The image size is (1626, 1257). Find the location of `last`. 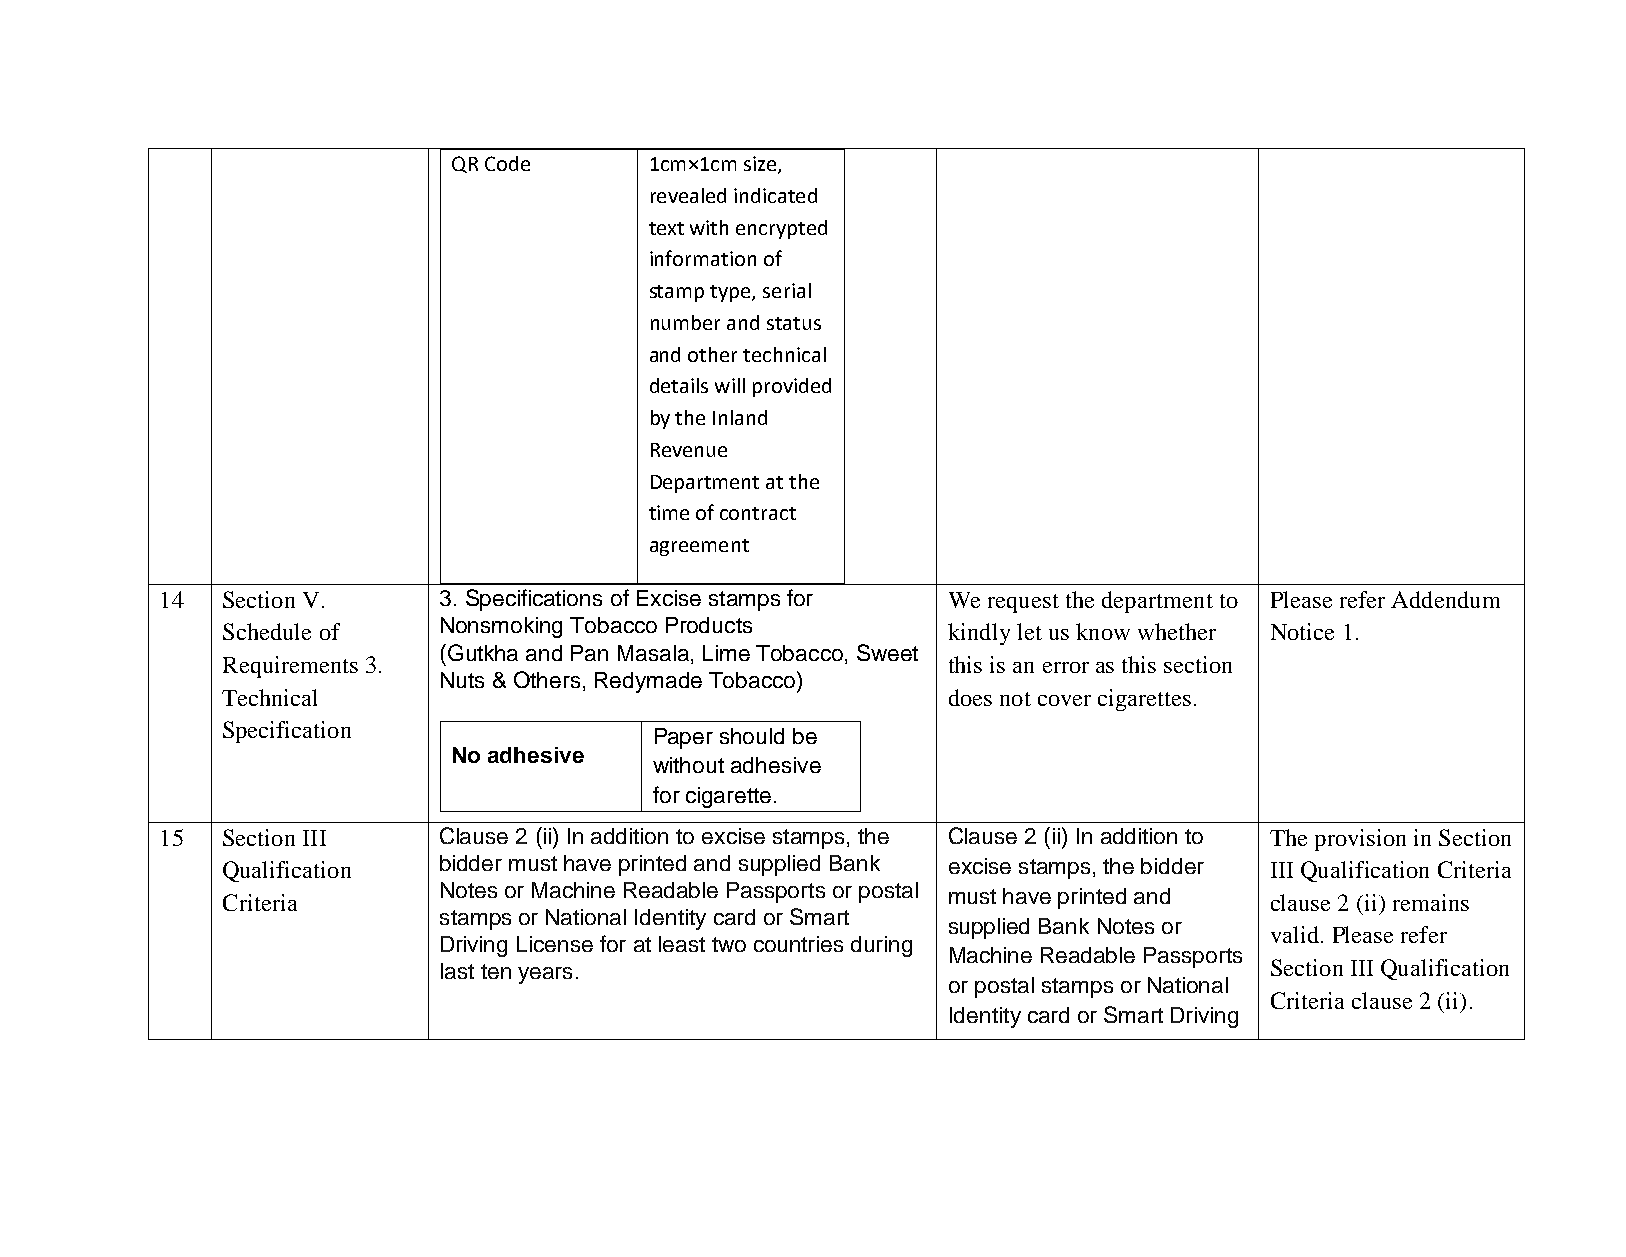

last is located at coordinates (457, 971).
